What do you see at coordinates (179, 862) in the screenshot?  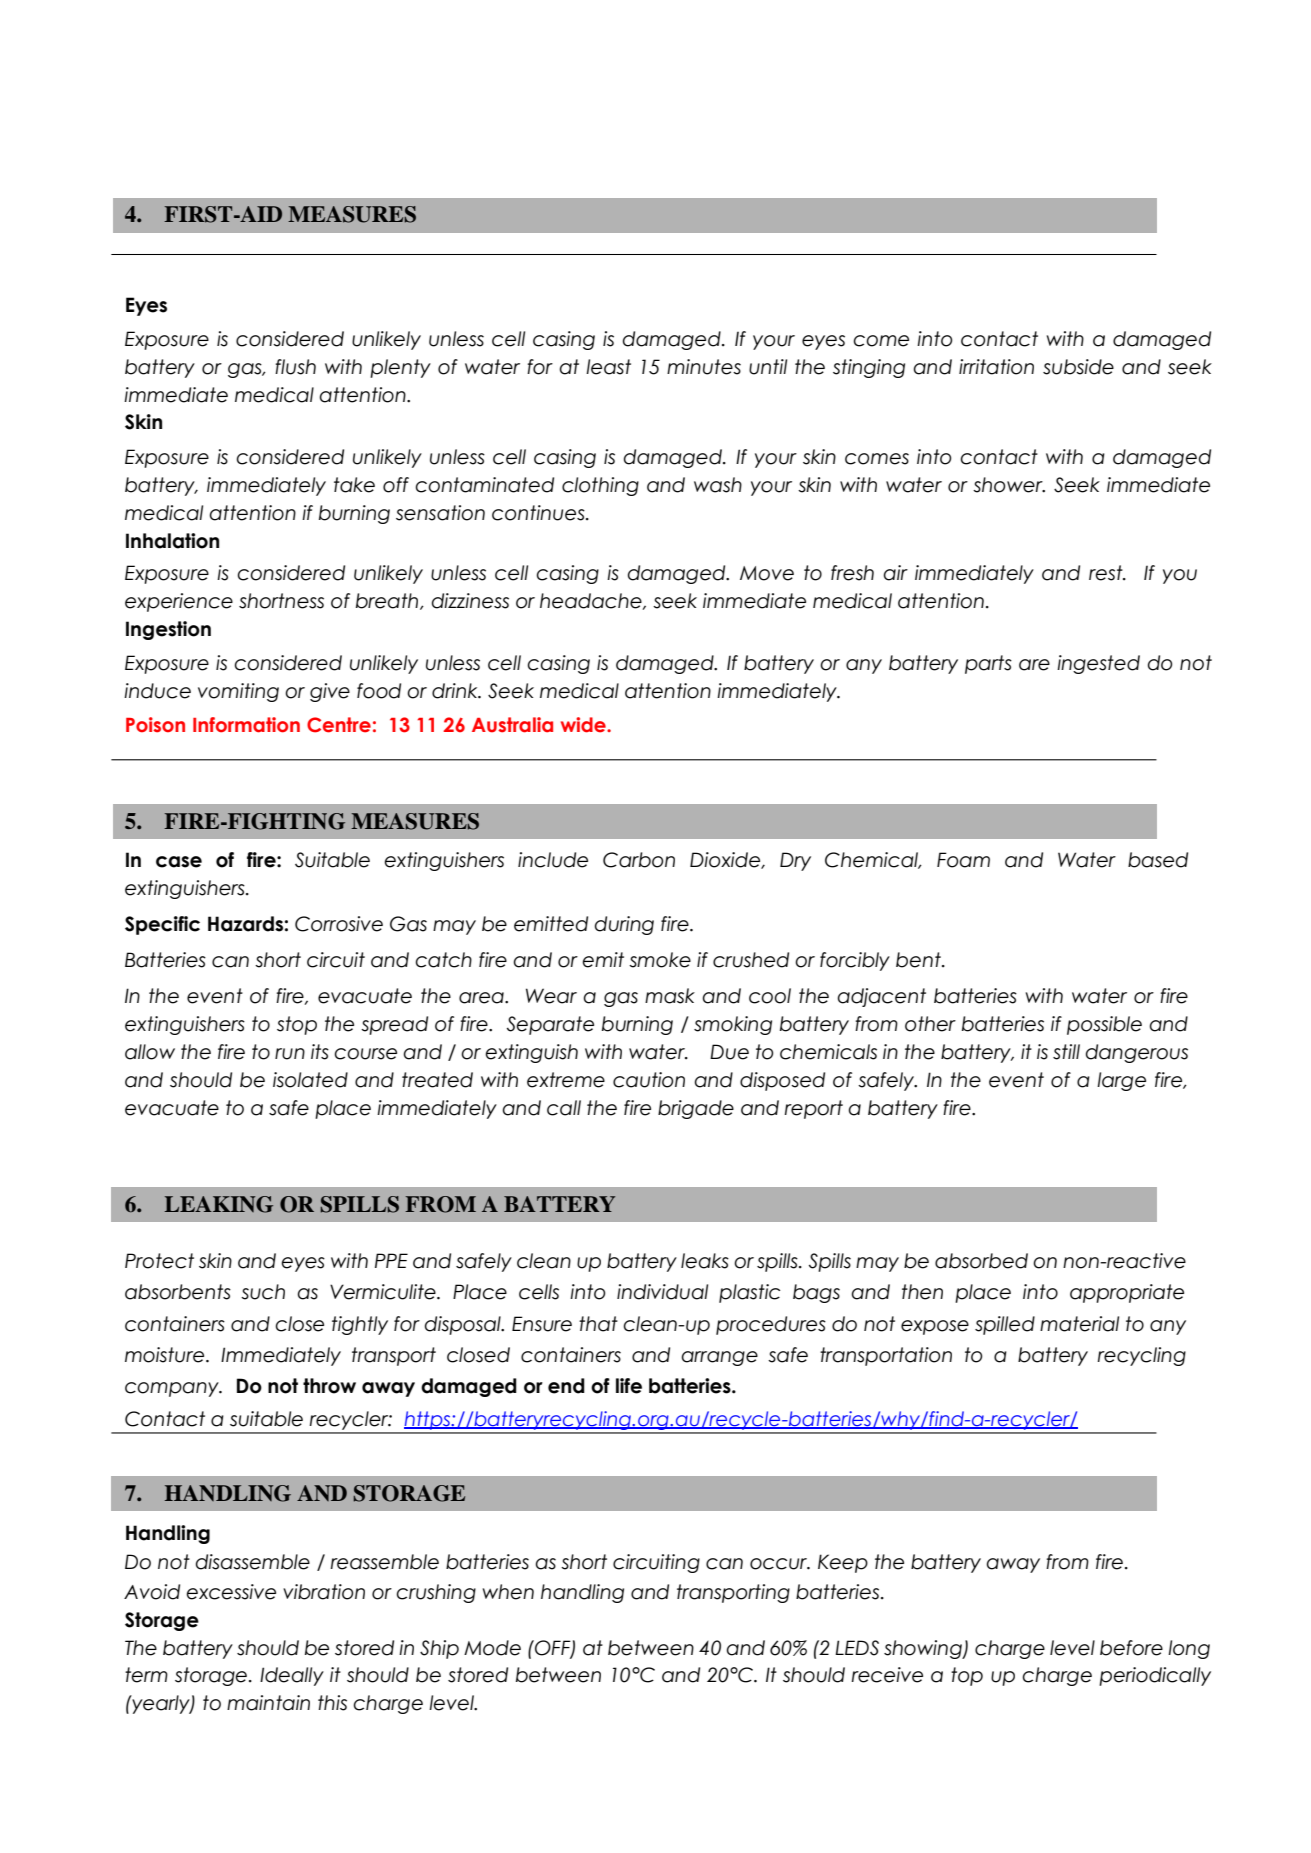 I see `case` at bounding box center [179, 862].
